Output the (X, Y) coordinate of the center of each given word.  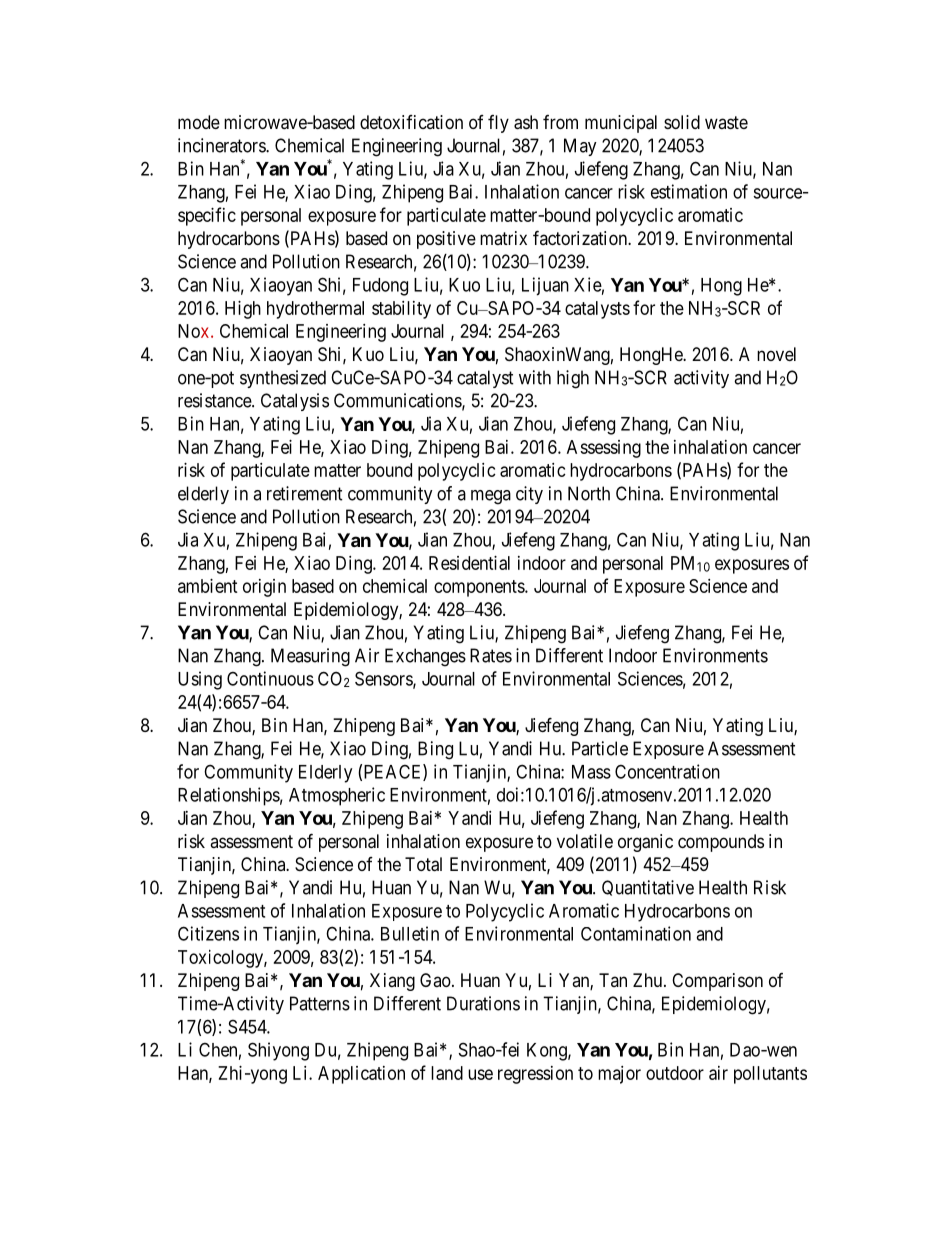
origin (264, 588)
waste (726, 122)
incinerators (222, 145)
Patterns (320, 1003)
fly (498, 124)
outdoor (675, 1073)
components (480, 588)
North (589, 493)
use (480, 1074)
